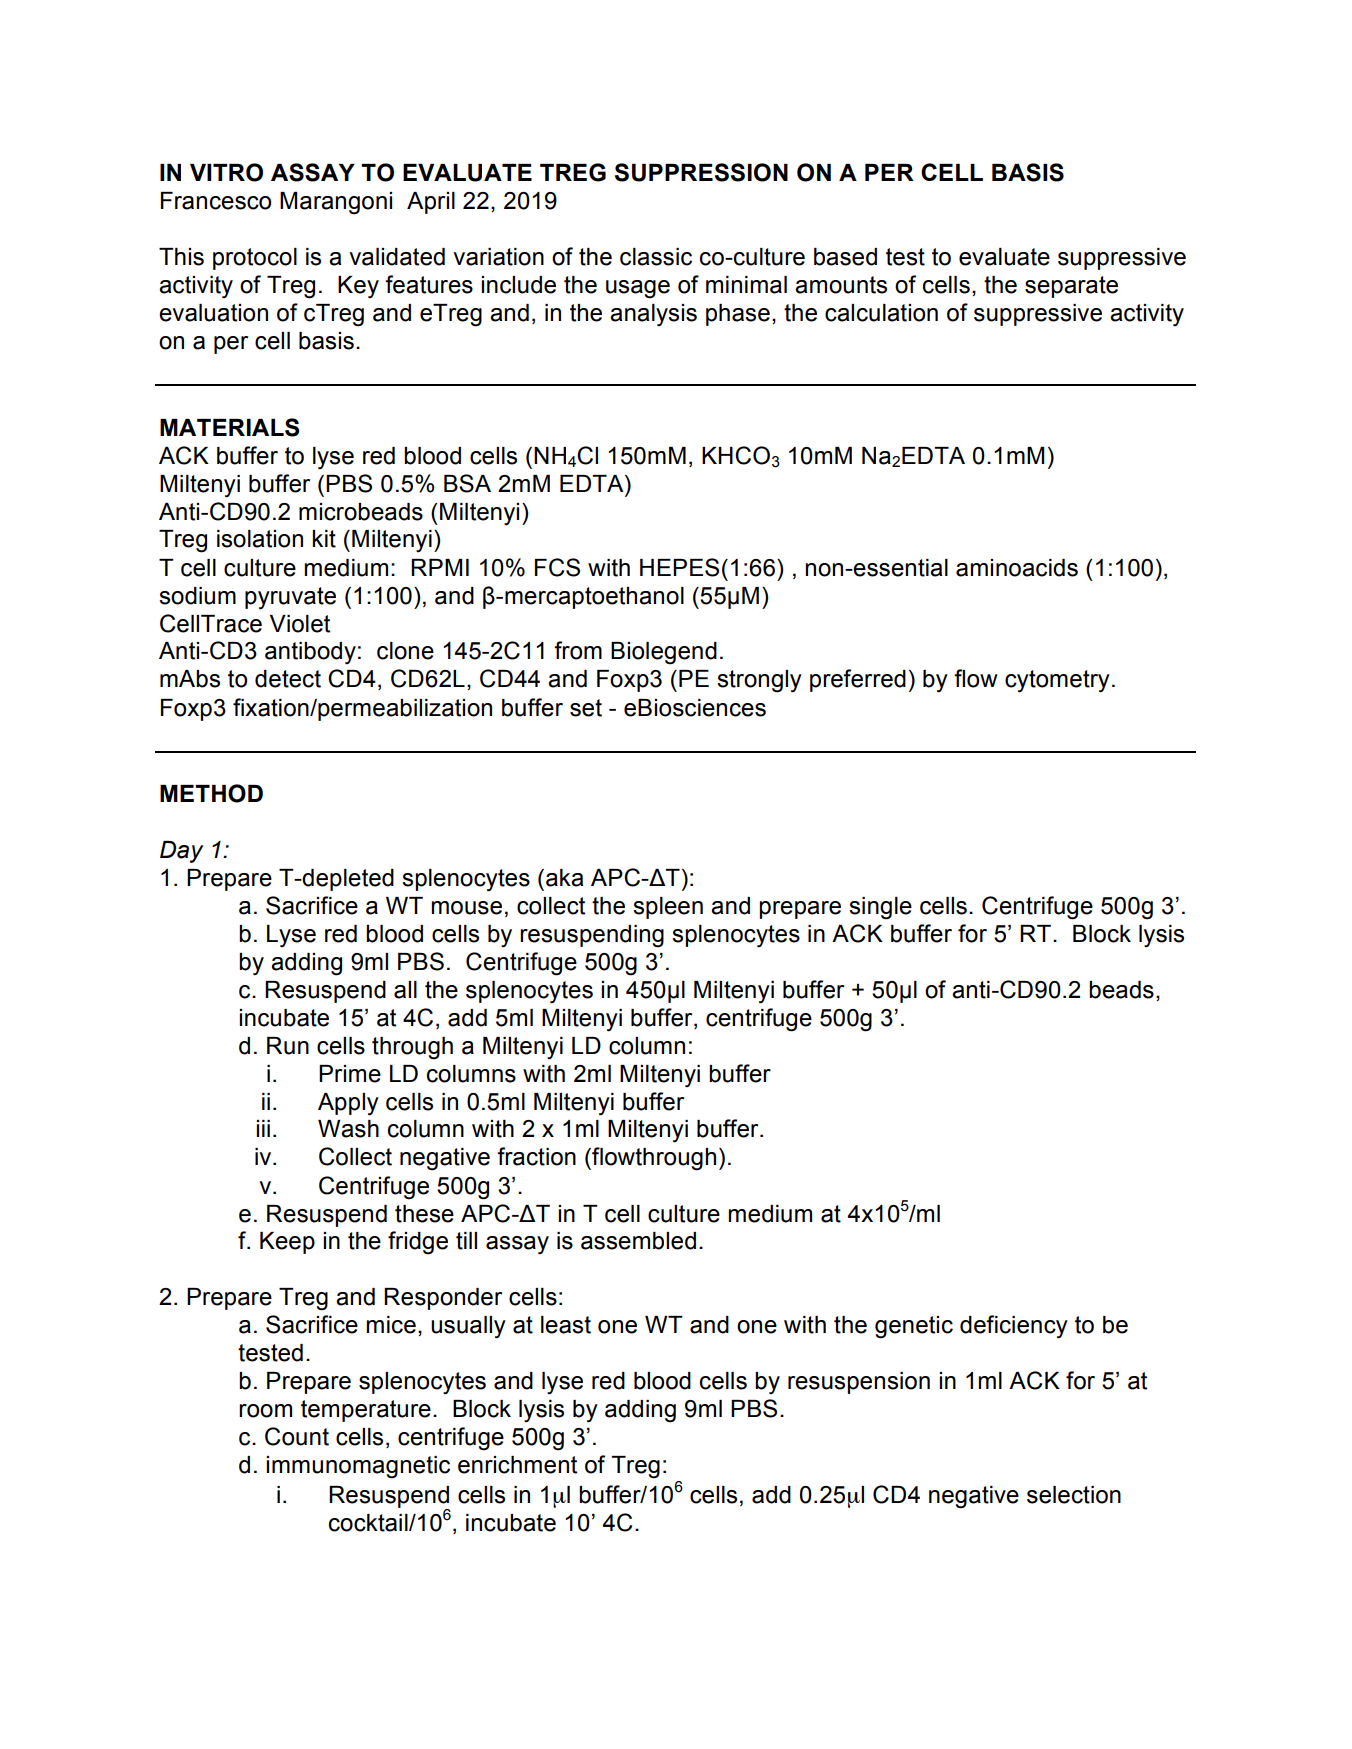  I want to click on protocol, so click(255, 259).
